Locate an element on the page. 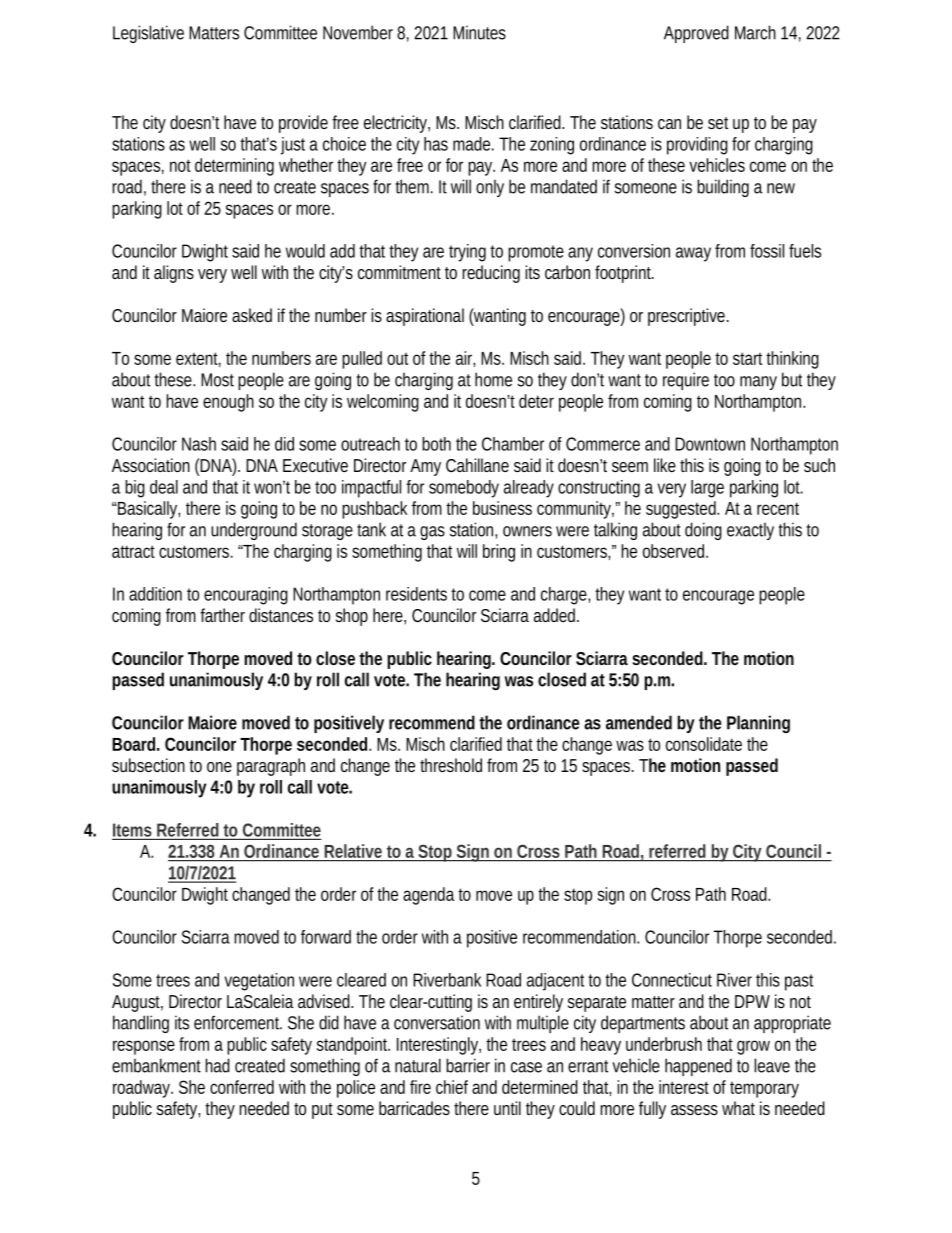 Image resolution: width=952 pixels, height=1233 pixels. prescriptive is located at coordinates (688, 317).
